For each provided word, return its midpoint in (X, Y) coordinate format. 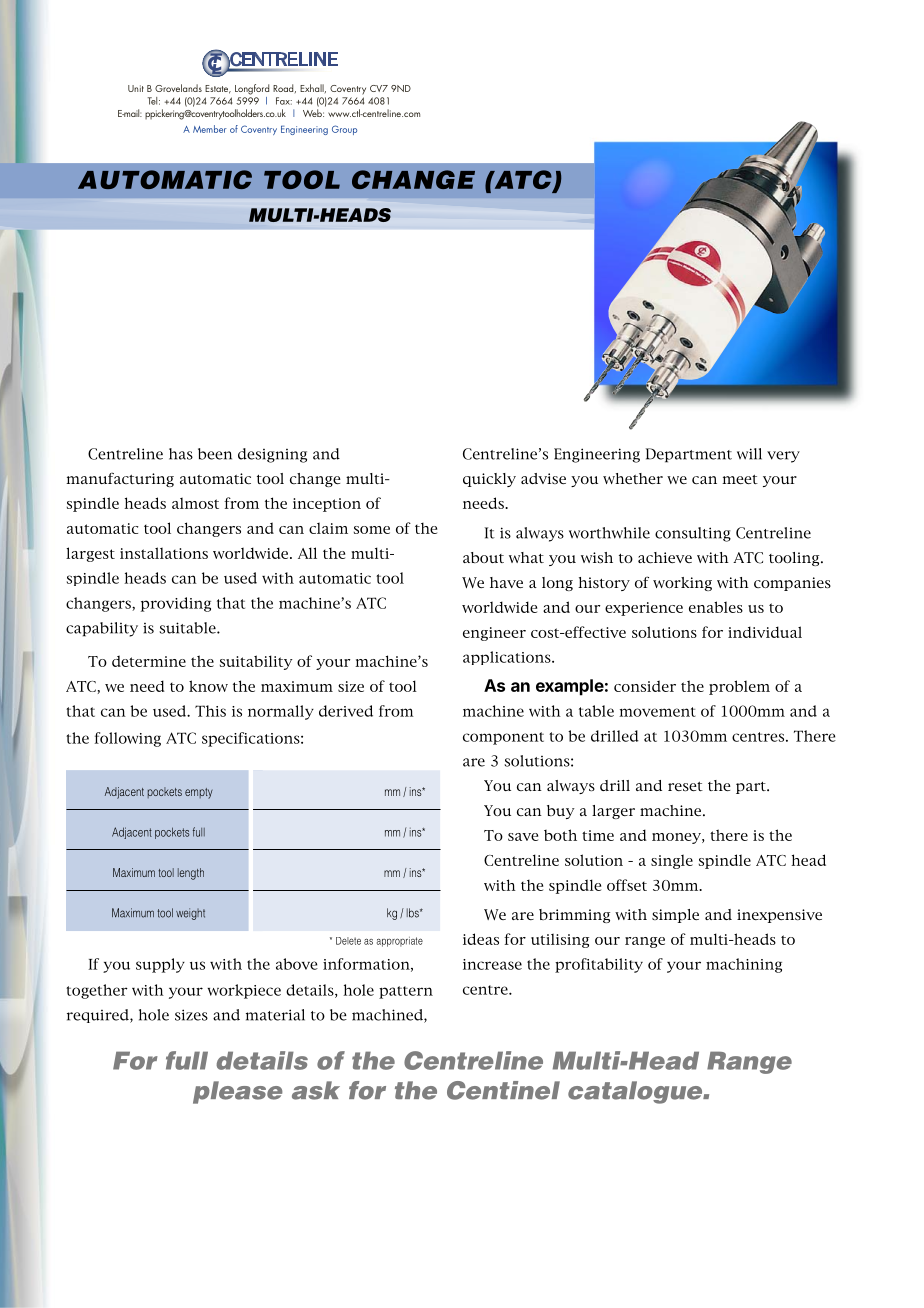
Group (344, 130)
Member (210, 129)
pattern (406, 992)
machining (744, 965)
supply (160, 965)
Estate (218, 89)
